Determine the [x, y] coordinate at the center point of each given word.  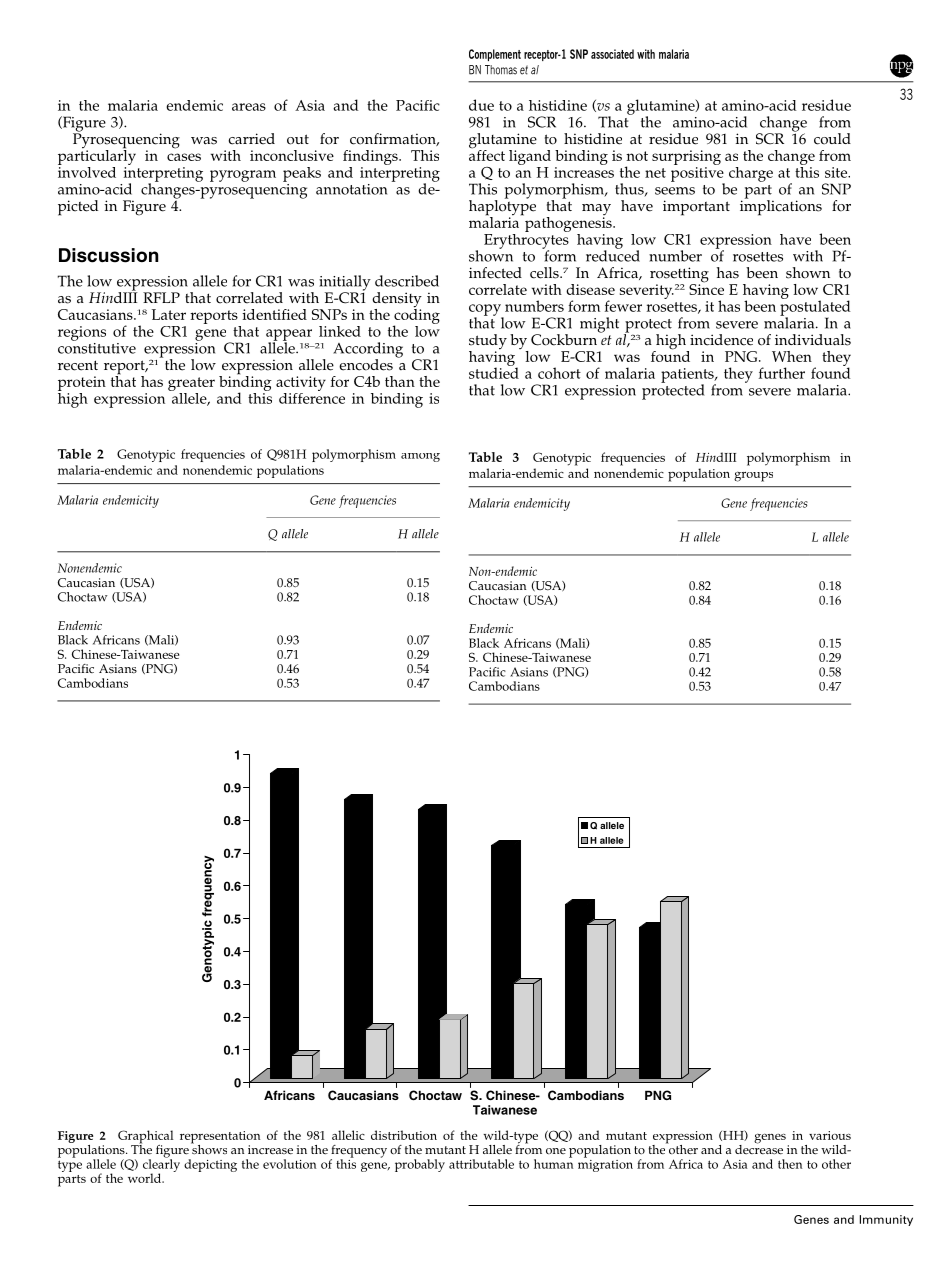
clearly [161, 1166]
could [832, 139]
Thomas [501, 70]
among [420, 457]
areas [249, 107]
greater [191, 385]
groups [753, 477]
